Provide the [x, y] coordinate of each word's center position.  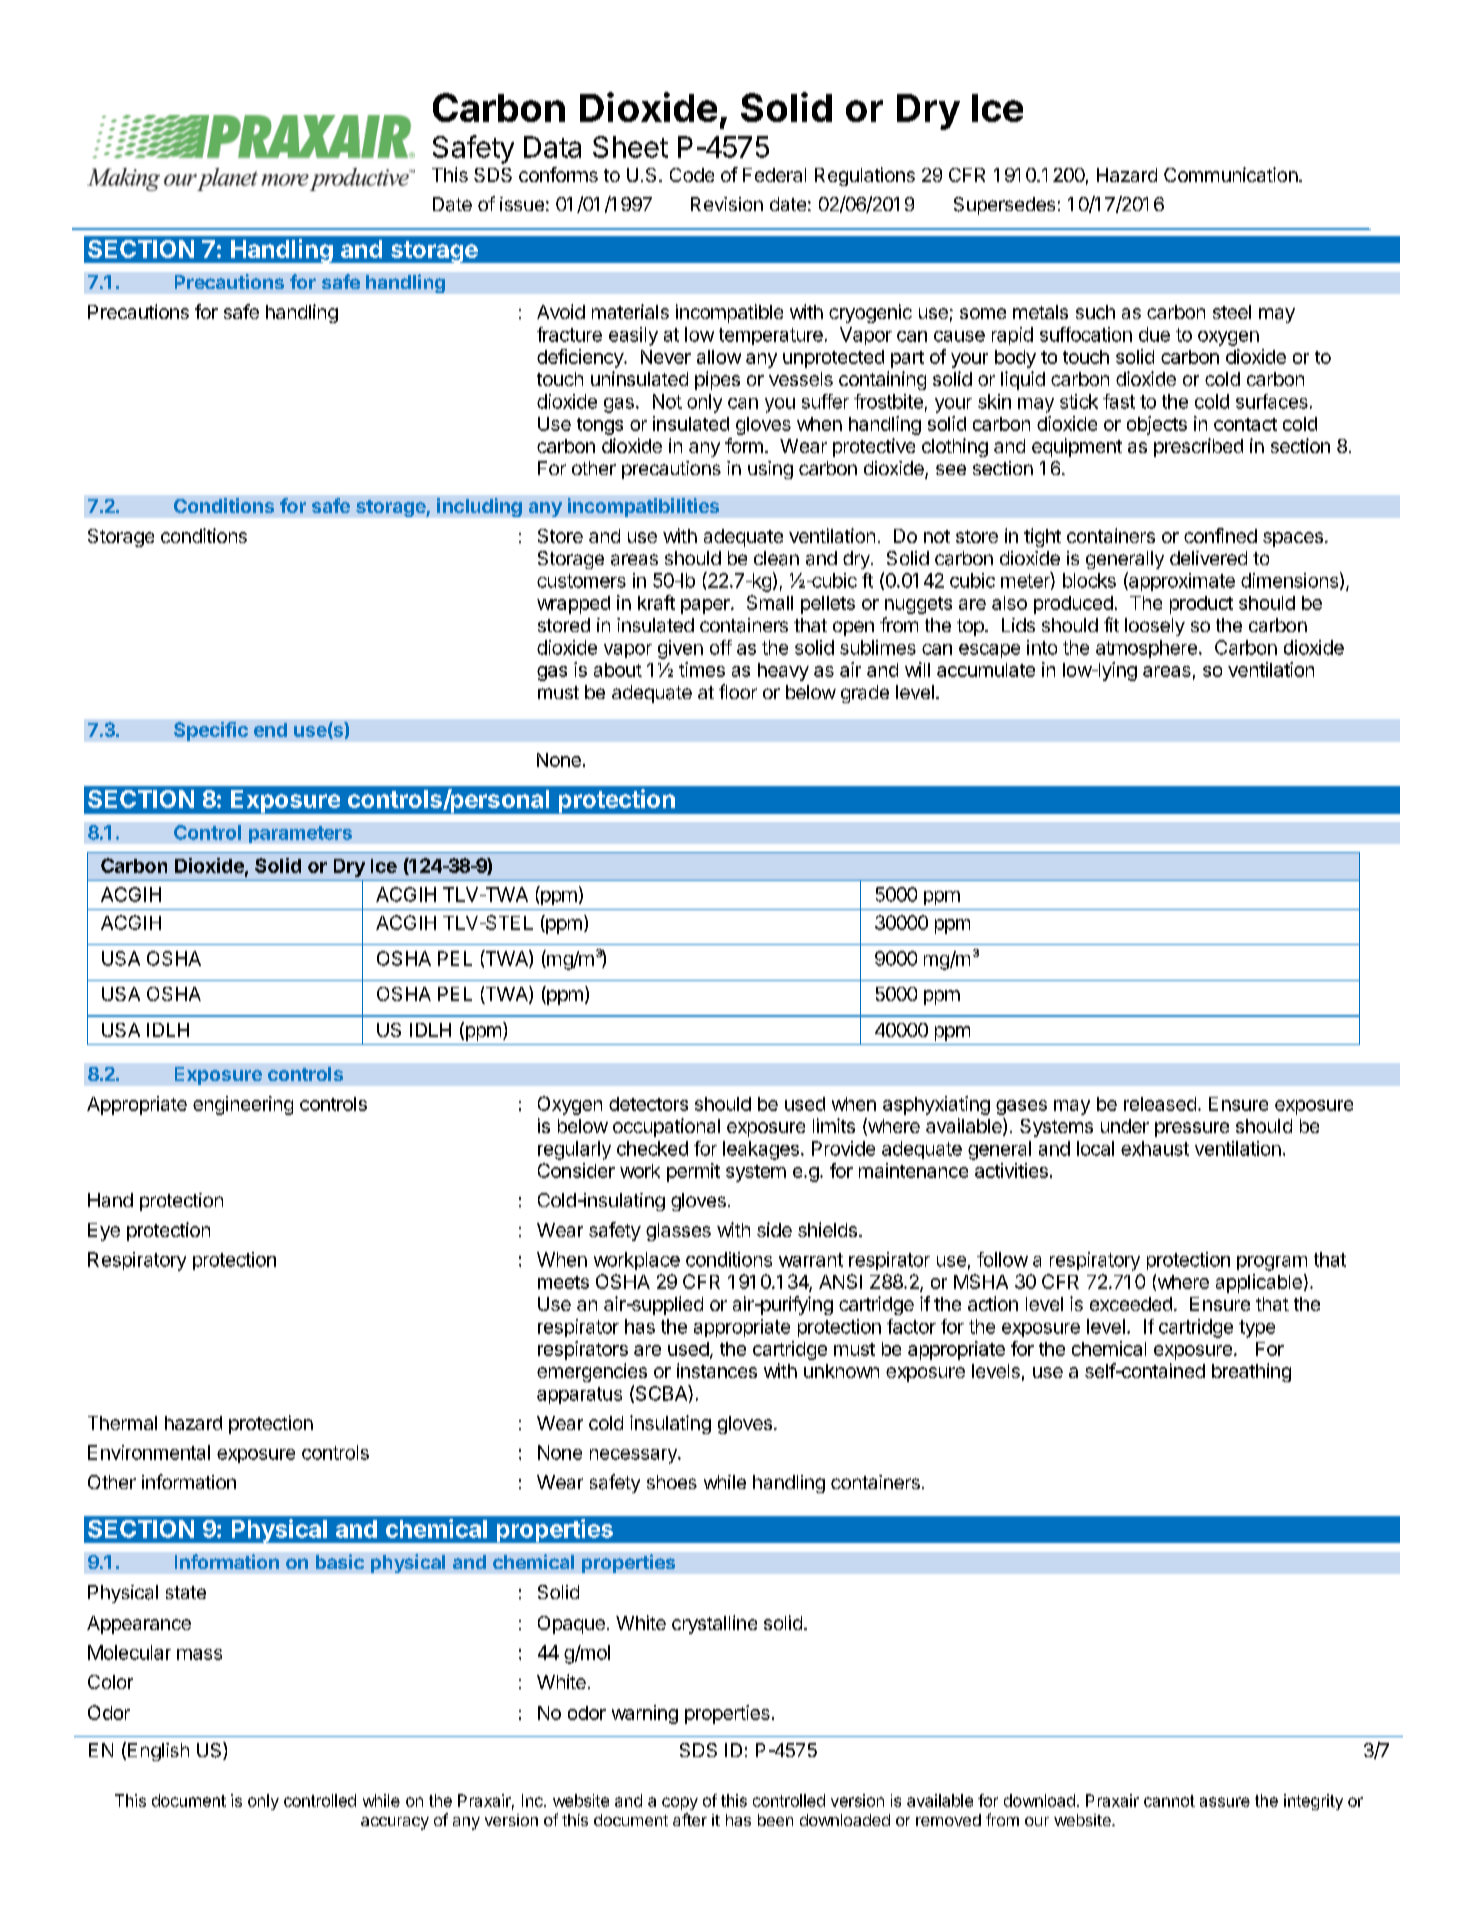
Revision [727, 204]
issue [522, 204]
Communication [1231, 174]
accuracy [395, 1823]
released [1160, 1104]
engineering [243, 1105]
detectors [648, 1104]
